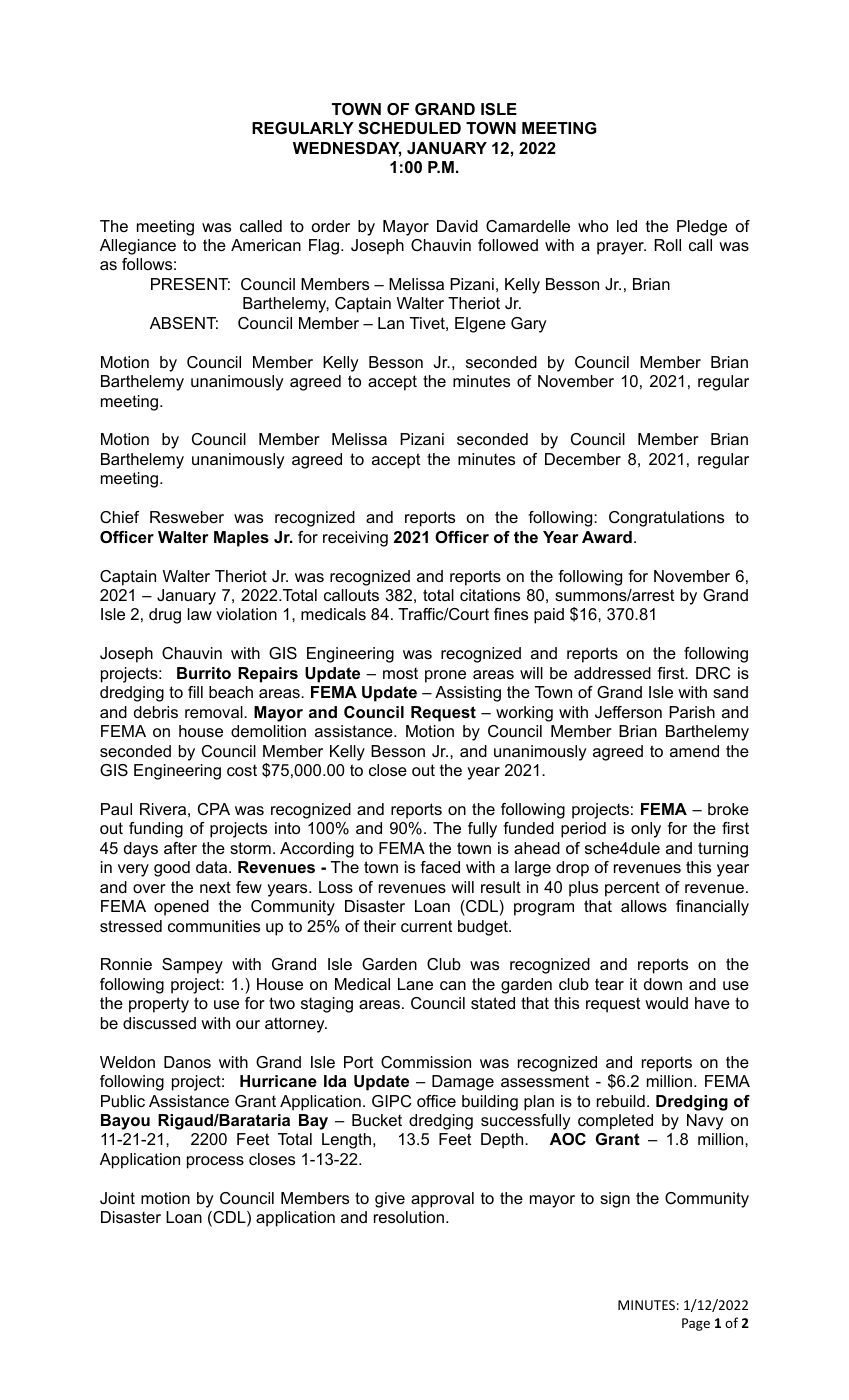 The height and width of the screenshot is (1400, 849). What do you see at coordinates (457, 226) in the screenshot?
I see `David` at bounding box center [457, 226].
